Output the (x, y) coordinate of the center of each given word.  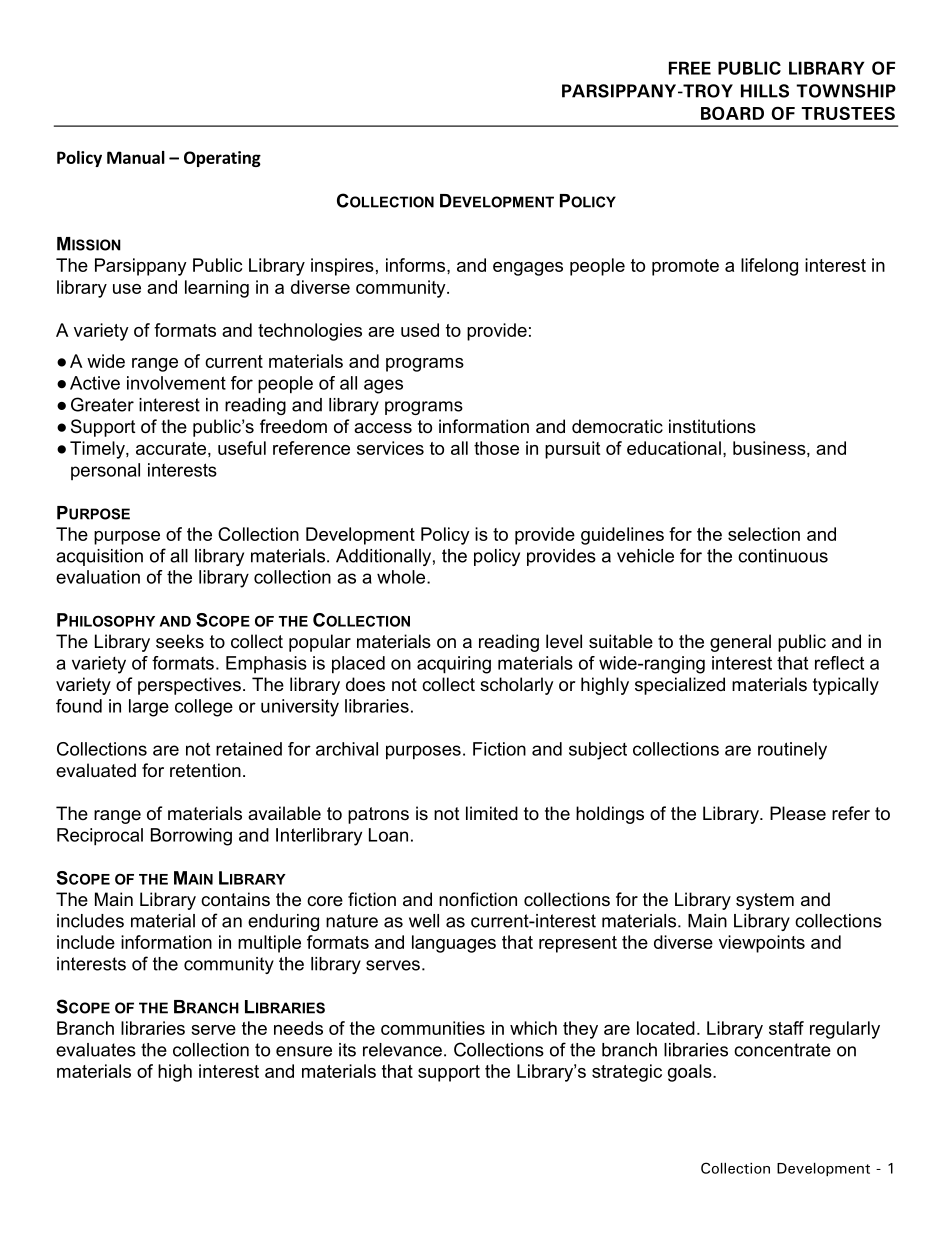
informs (417, 265)
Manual (136, 157)
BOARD (732, 113)
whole (402, 577)
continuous (783, 556)
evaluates (96, 1050)
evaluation (98, 577)
